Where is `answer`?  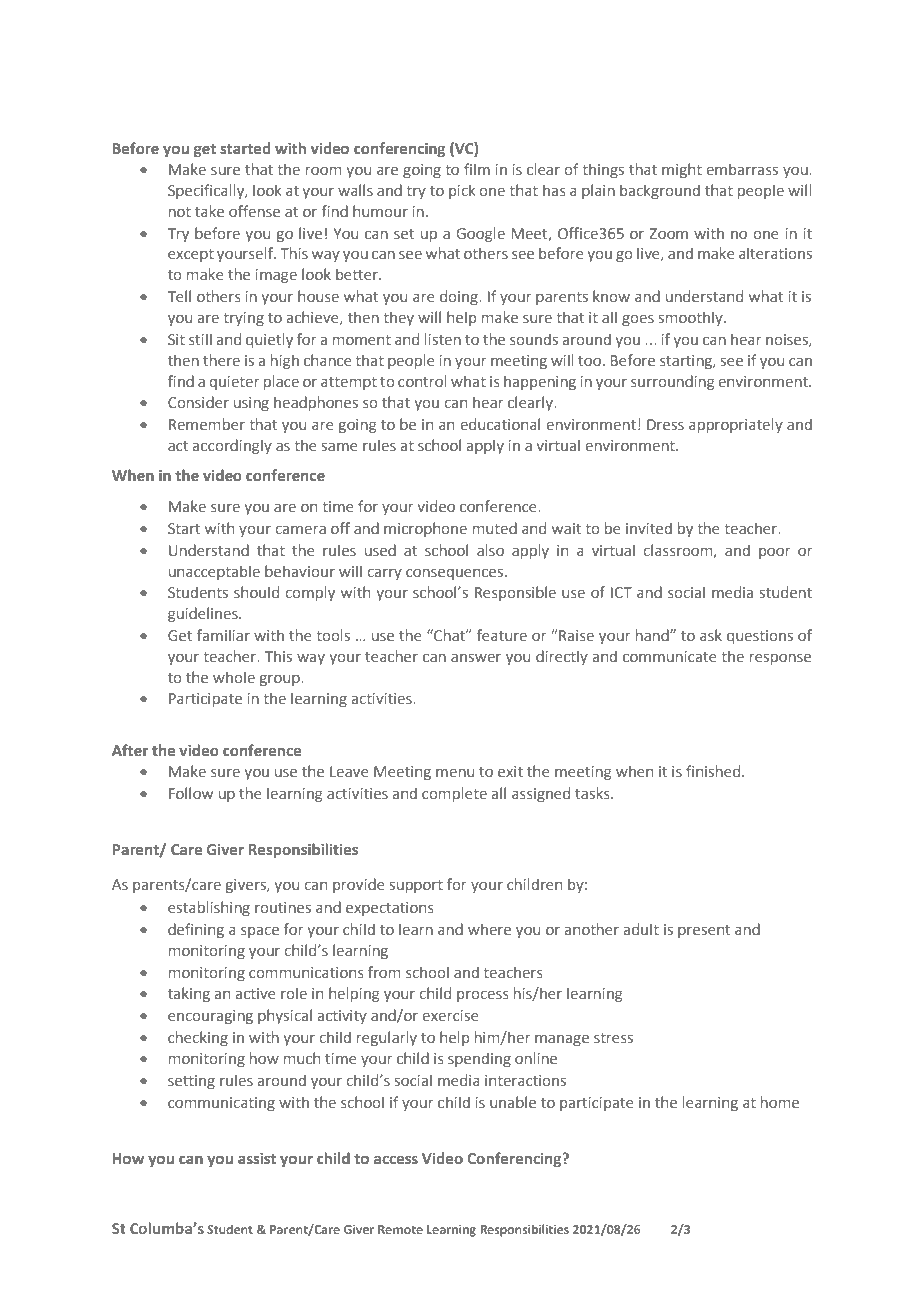
answer is located at coordinates (476, 657).
